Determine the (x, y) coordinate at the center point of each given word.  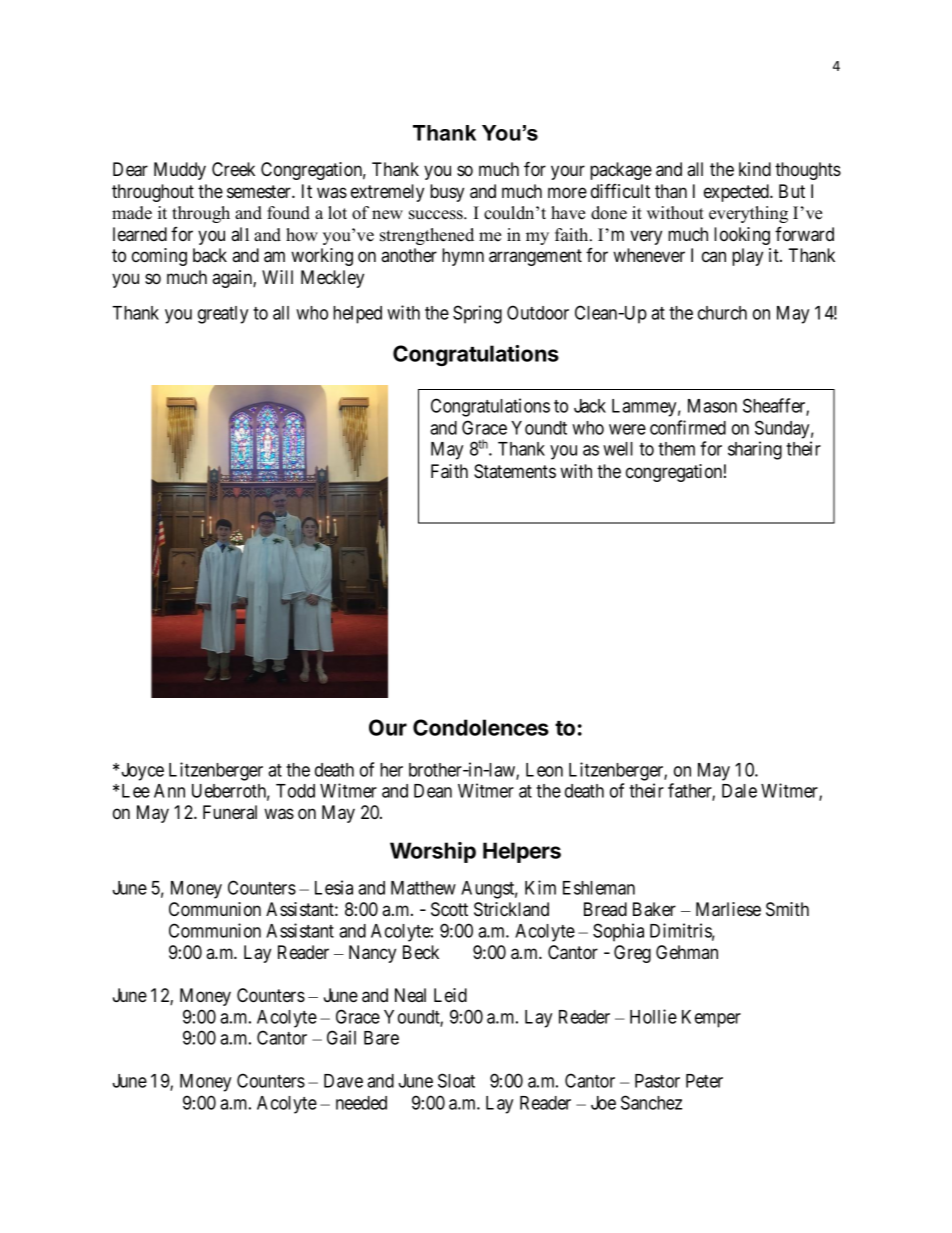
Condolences (481, 727)
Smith (787, 909)
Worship (433, 852)
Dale (739, 791)
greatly (223, 315)
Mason (712, 406)
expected (737, 193)
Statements (515, 471)
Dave (343, 1081)
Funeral (230, 812)
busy (447, 193)
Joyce (143, 772)
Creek (233, 169)
